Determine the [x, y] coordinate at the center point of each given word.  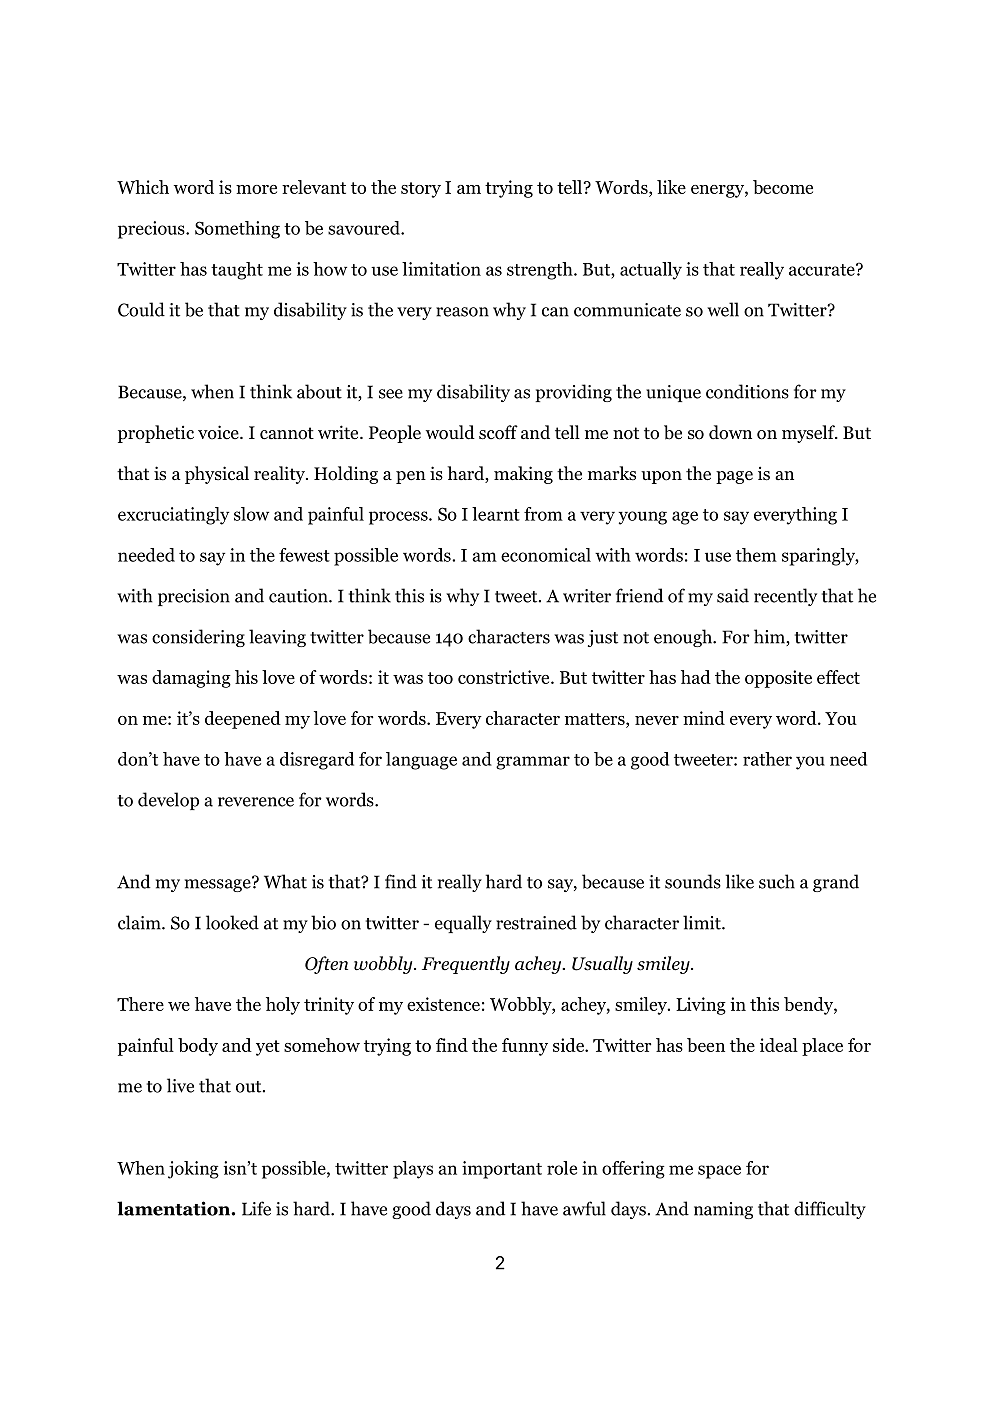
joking [193, 1170]
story [421, 190]
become [783, 187]
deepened [243, 720]
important [502, 1170]
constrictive [505, 677]
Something [237, 230]
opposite [778, 679]
